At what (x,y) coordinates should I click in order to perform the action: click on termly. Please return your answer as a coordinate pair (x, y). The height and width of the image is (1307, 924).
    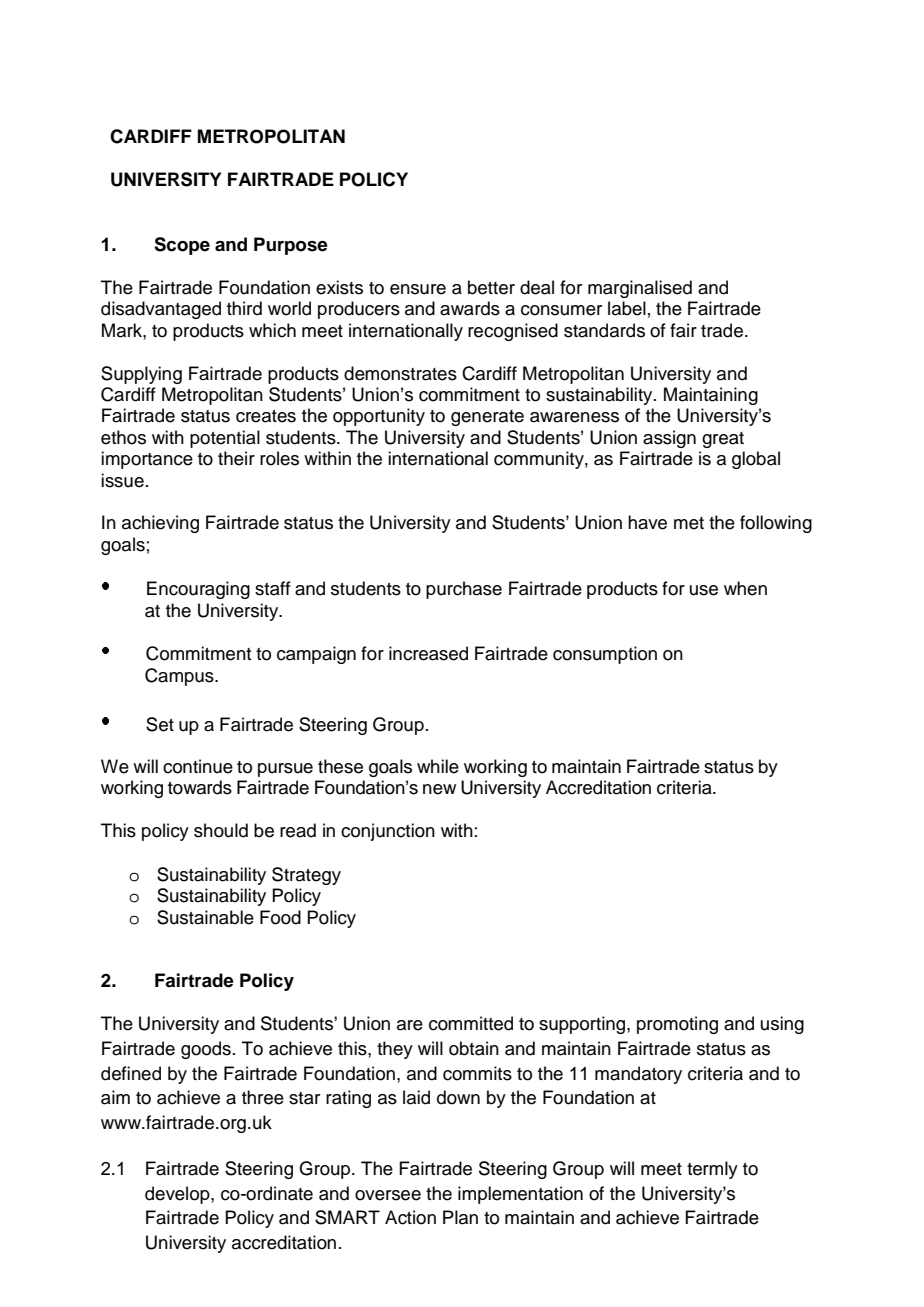
    Looking at the image, I should click on (712, 1170).
